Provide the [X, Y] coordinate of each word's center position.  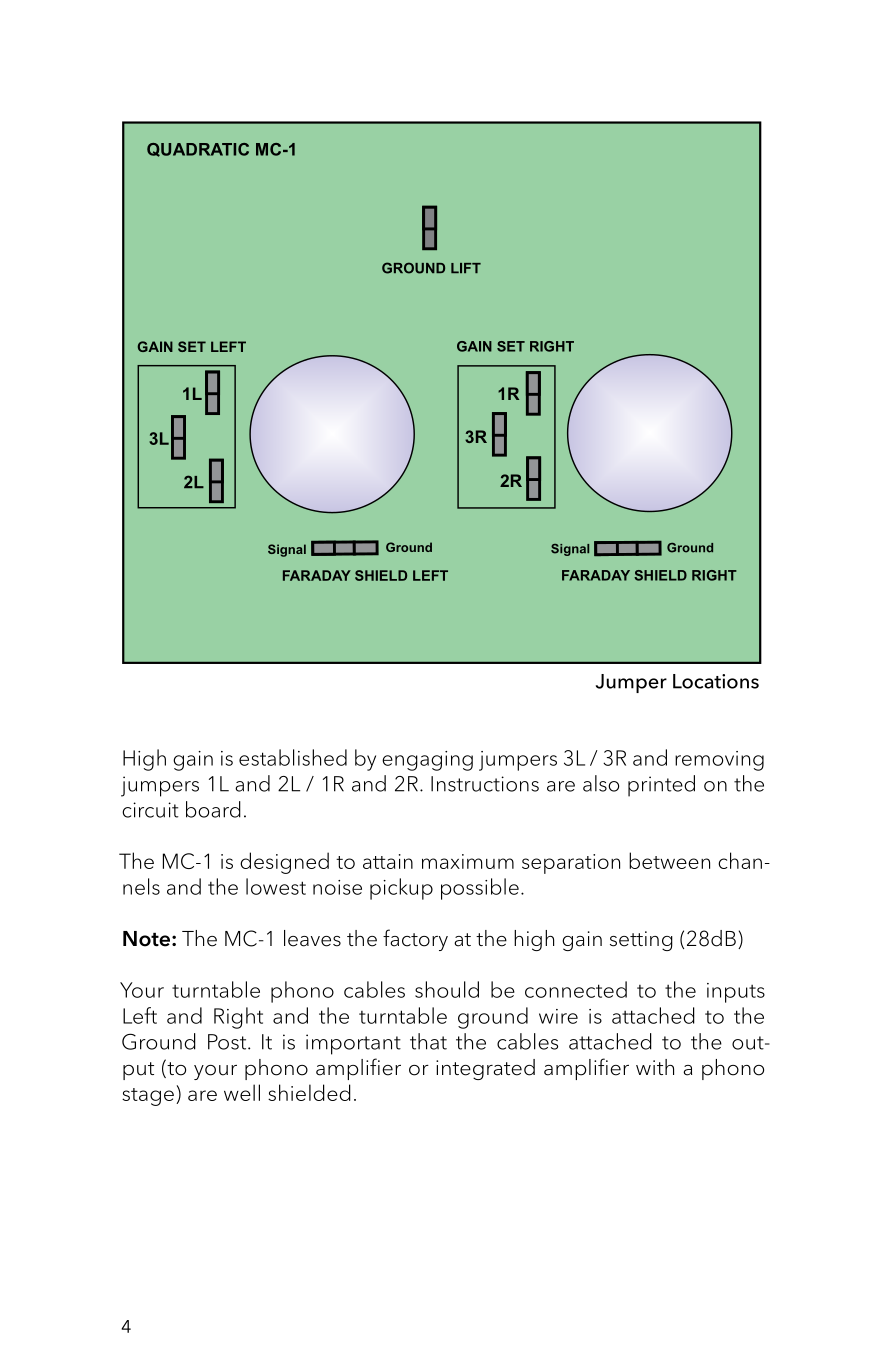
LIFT [466, 268]
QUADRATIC [198, 150]
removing [719, 761]
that [428, 1041]
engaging [427, 761]
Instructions [485, 784]
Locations [716, 681]
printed [661, 786]
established [293, 757]
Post [228, 1042]
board [213, 809]
